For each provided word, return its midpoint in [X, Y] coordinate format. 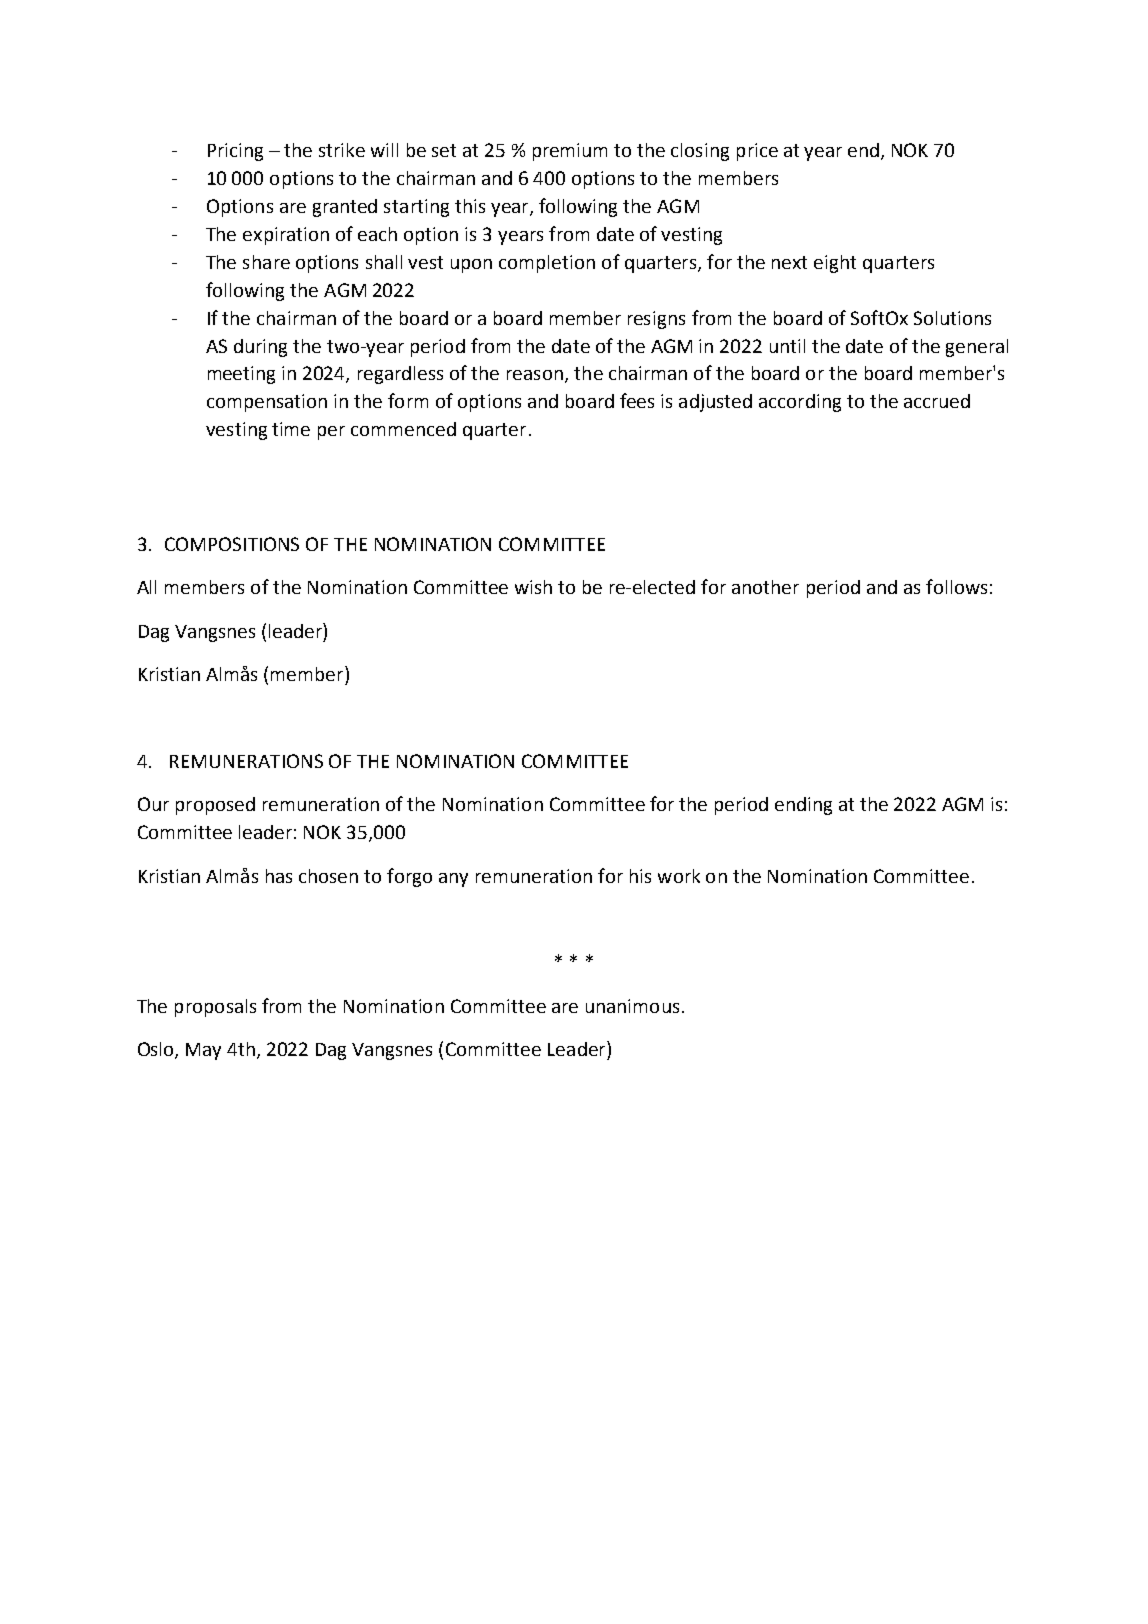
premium [570, 152]
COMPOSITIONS [232, 544]
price [757, 152]
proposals [215, 1008]
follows [956, 586]
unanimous [632, 1006]
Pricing [235, 152]
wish [533, 587]
